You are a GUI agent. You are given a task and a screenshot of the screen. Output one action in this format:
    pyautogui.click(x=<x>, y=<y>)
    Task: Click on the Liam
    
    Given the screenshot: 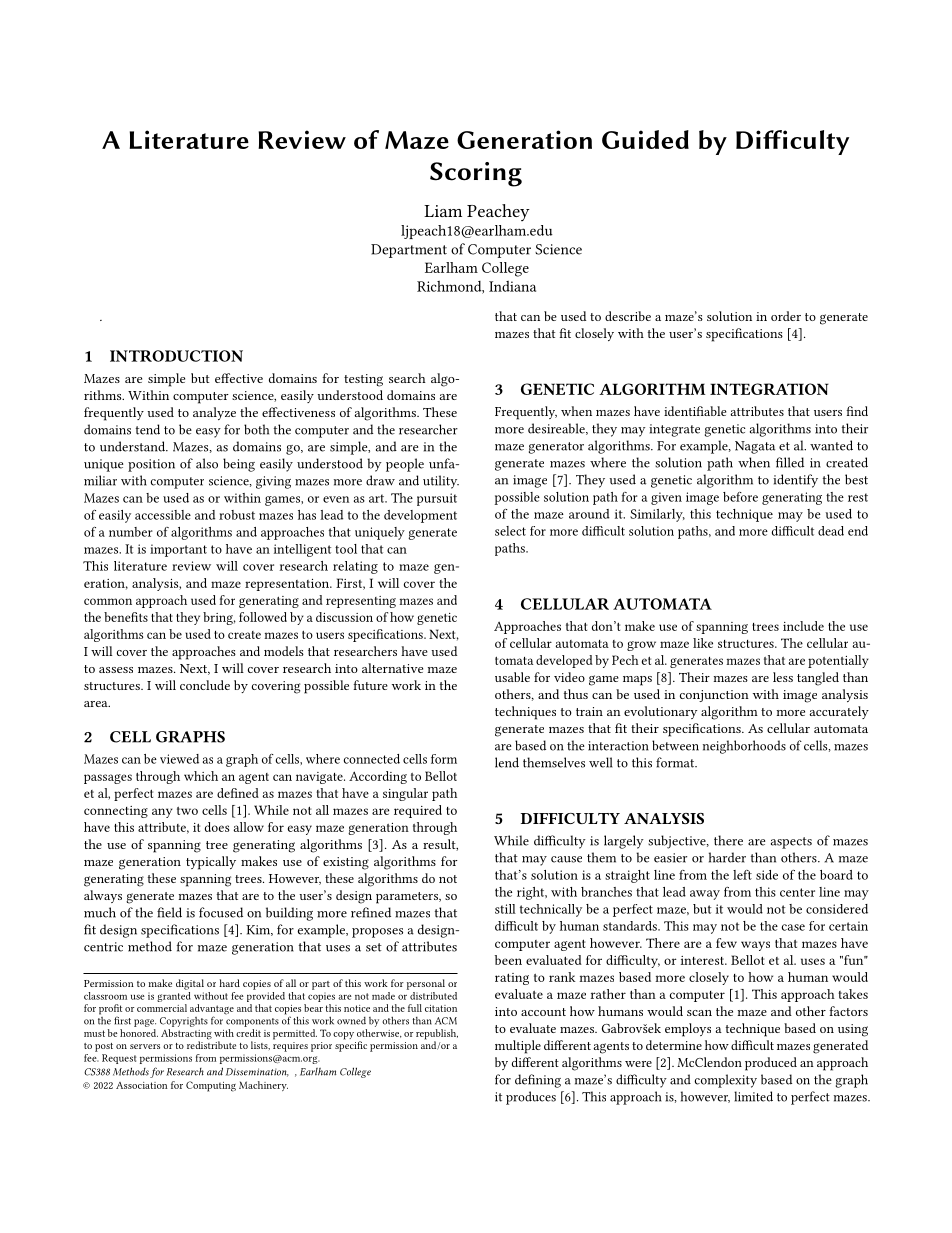 What is the action you would take?
    pyautogui.click(x=443, y=211)
